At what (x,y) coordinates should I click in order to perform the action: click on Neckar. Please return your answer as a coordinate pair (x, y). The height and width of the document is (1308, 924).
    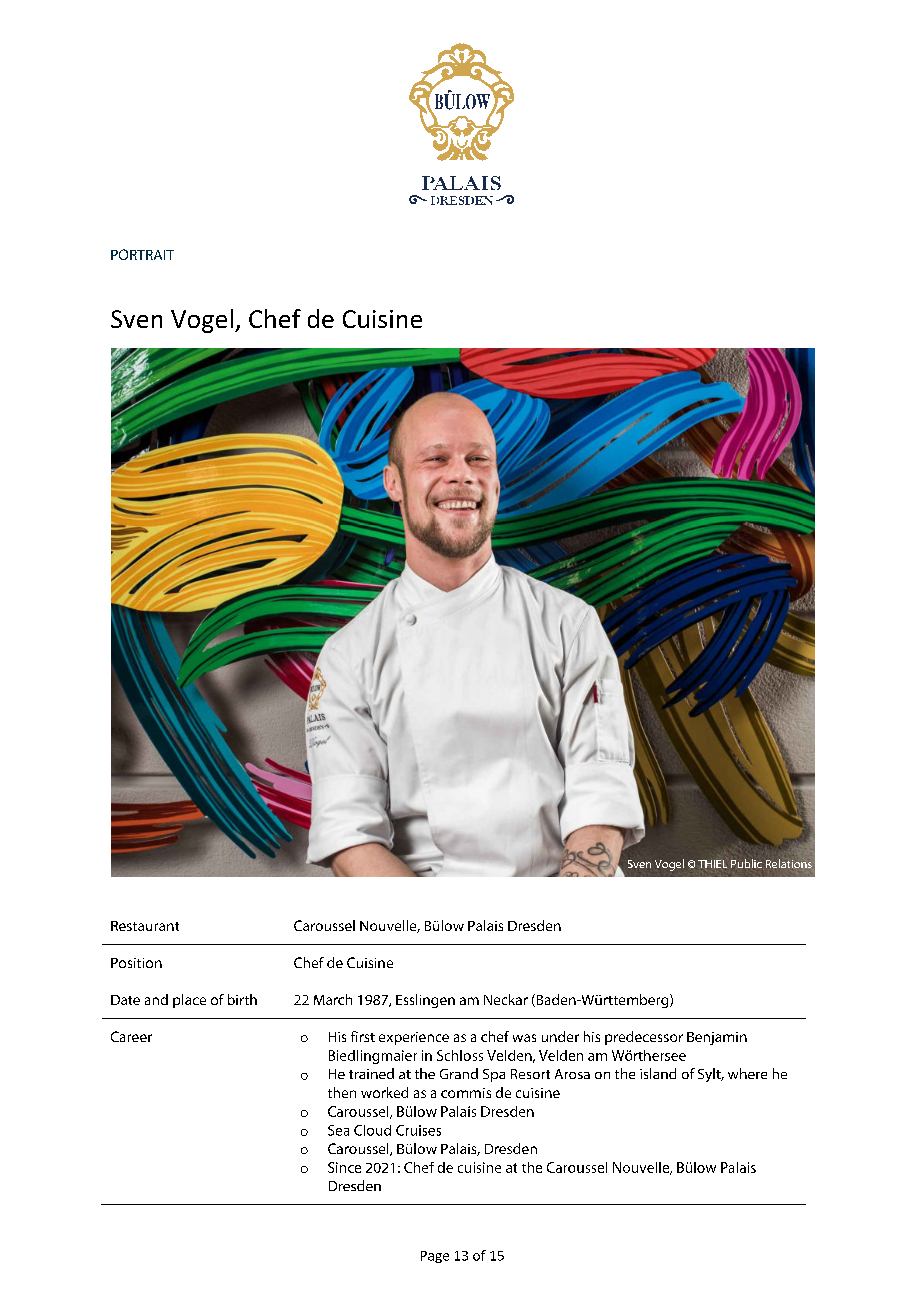
    Looking at the image, I should click on (506, 999).
